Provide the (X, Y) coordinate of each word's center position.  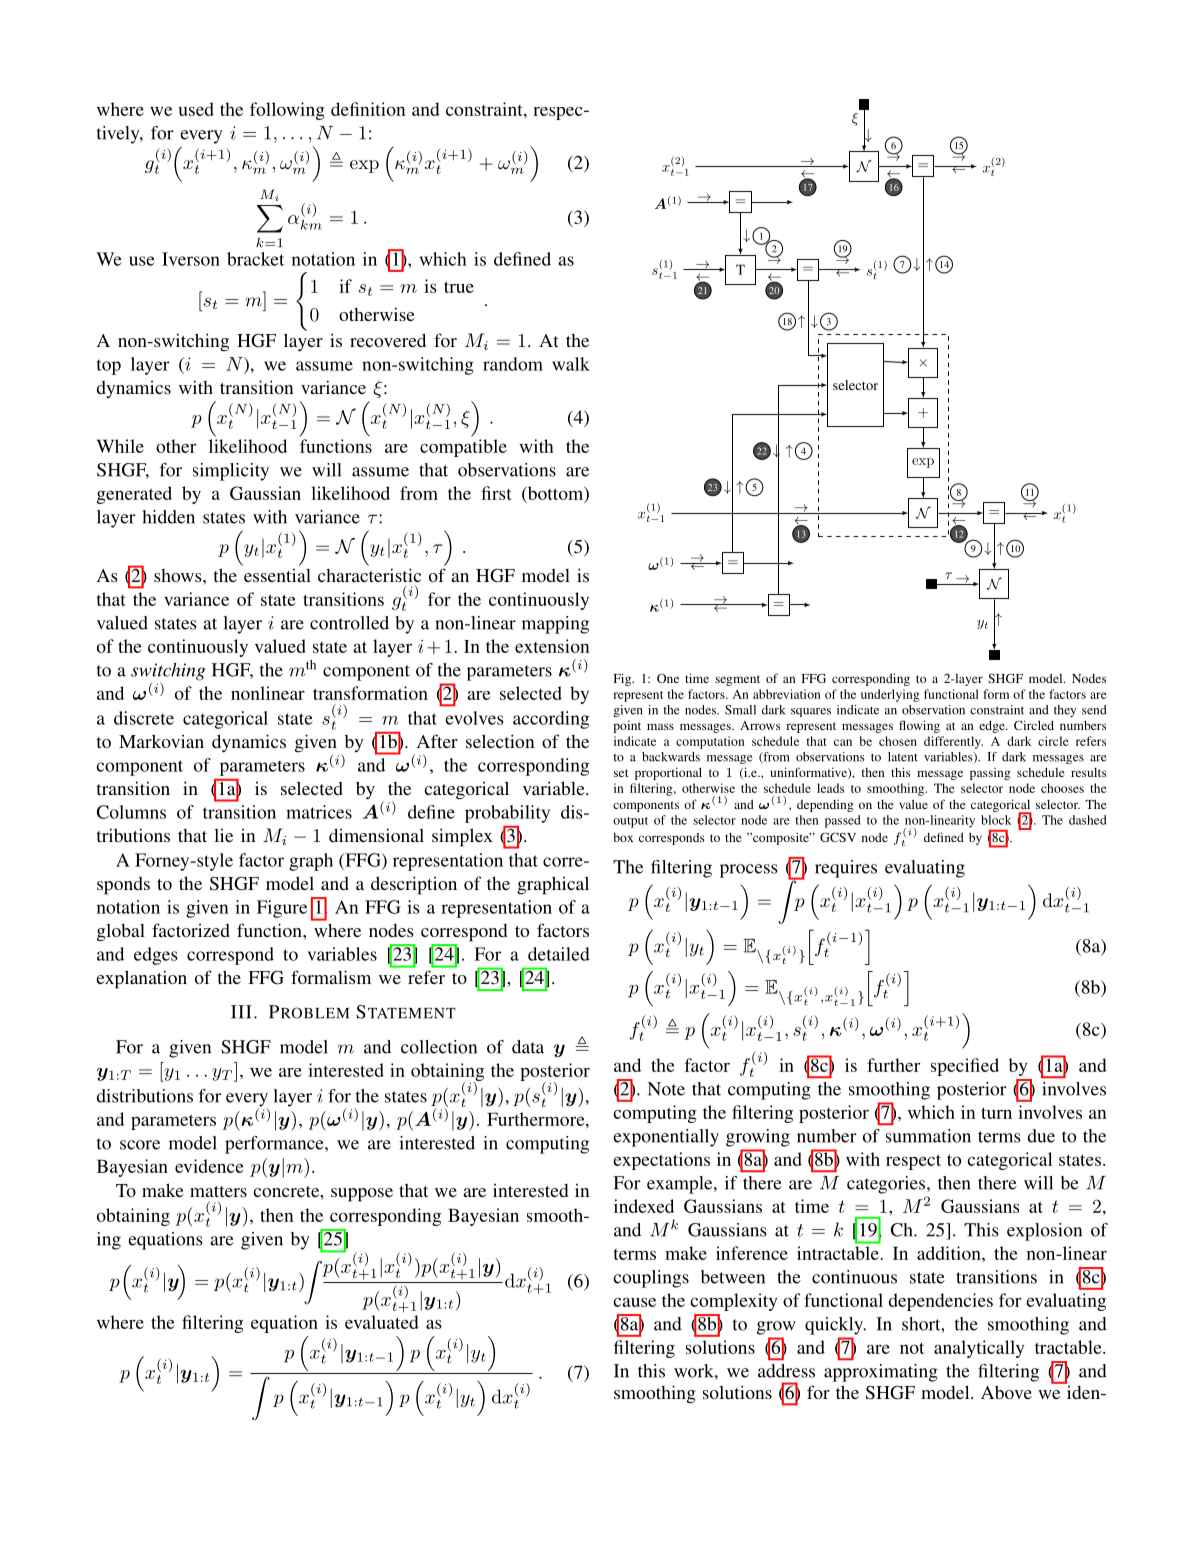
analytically (979, 1349)
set (621, 773)
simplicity (231, 472)
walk (571, 364)
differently (953, 742)
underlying (890, 695)
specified (965, 1067)
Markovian (161, 741)
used (196, 109)
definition (368, 109)
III (241, 1012)
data (528, 1047)
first (496, 493)
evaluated (382, 1322)
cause (634, 1302)
